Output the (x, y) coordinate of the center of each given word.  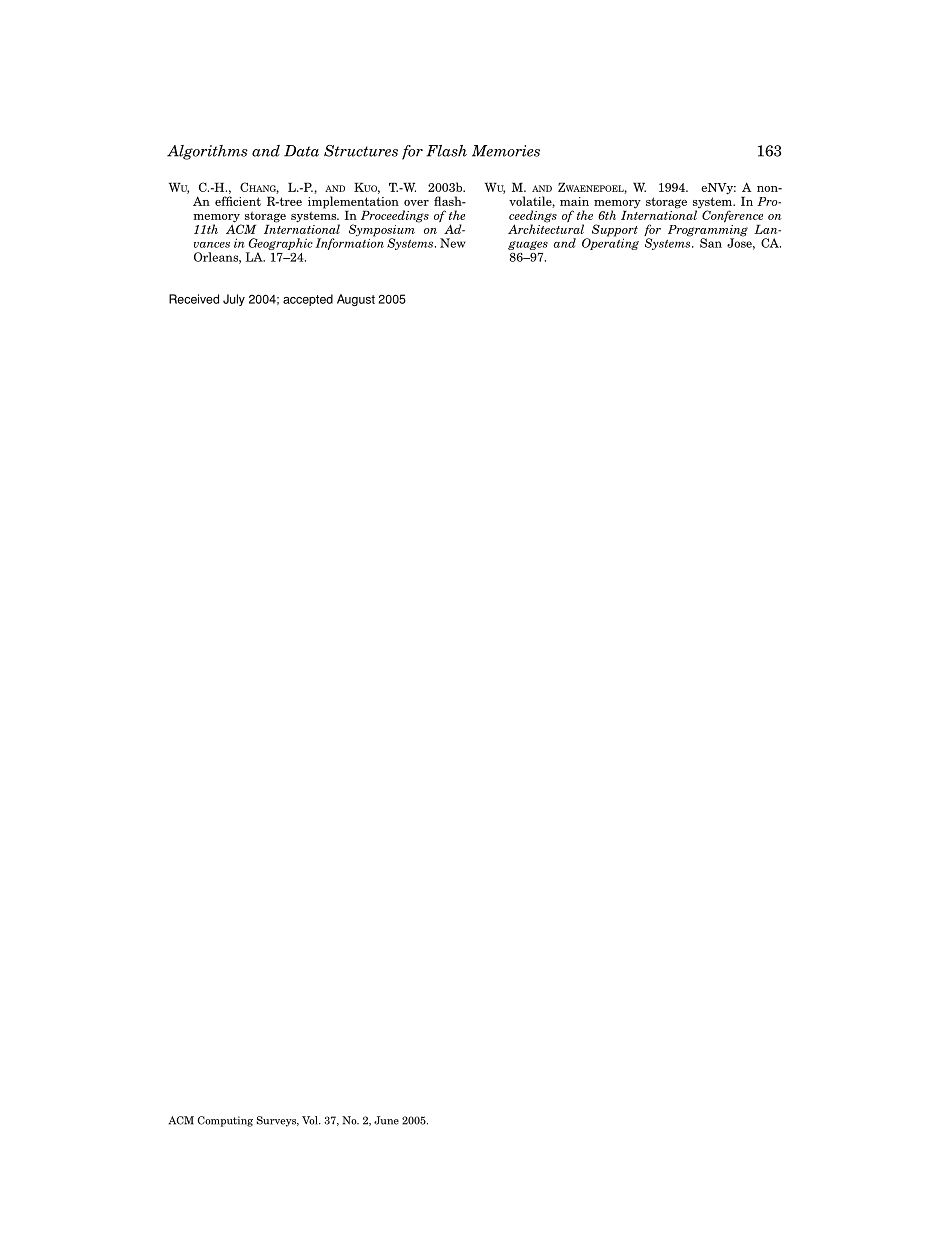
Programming (708, 230)
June (386, 1120)
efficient (238, 201)
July (234, 300)
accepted (308, 300)
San (711, 243)
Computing (225, 1121)
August (356, 300)
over (416, 203)
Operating (610, 243)
